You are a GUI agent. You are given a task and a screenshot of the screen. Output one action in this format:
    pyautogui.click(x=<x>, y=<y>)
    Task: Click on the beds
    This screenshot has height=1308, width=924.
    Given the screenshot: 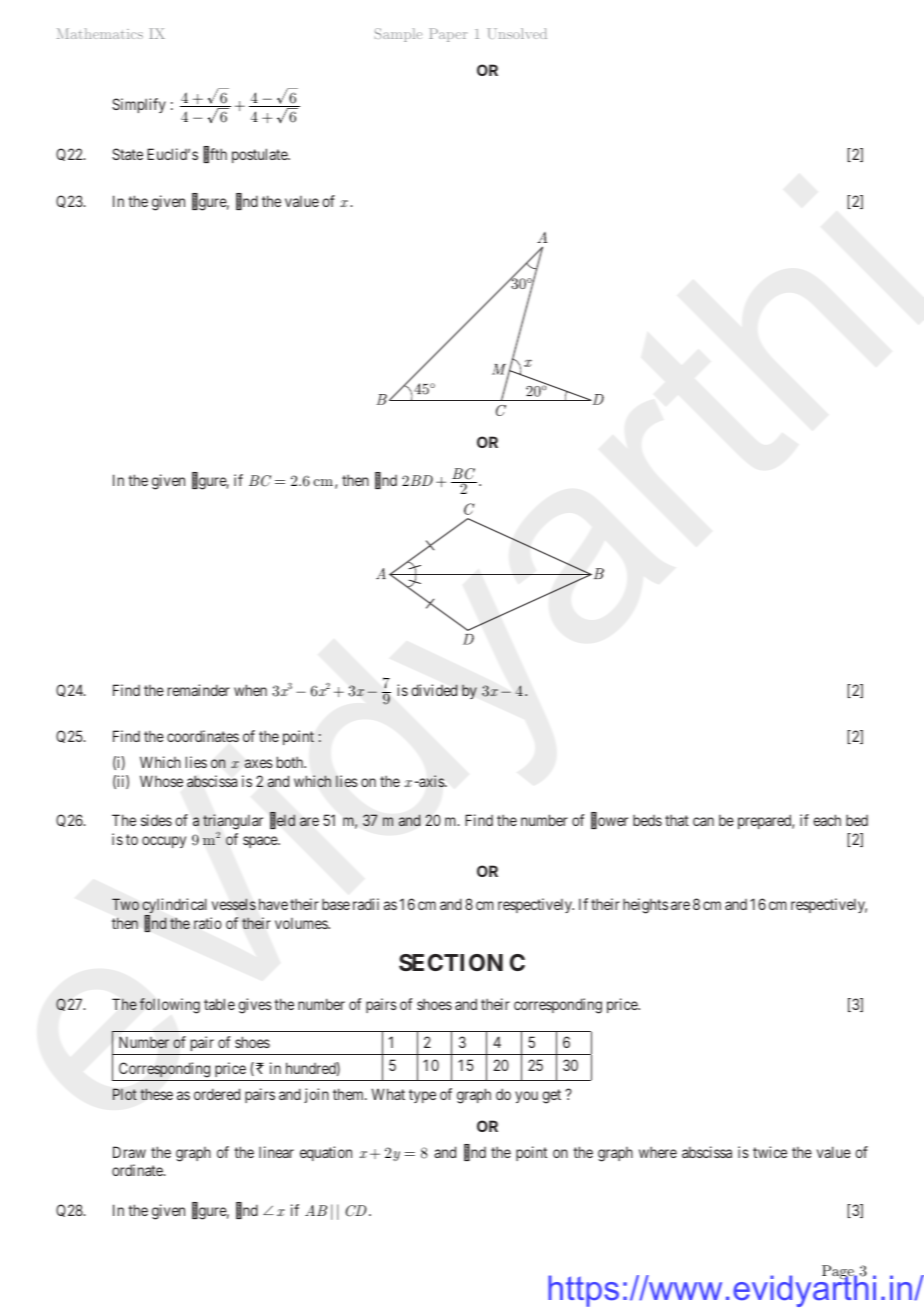 What is the action you would take?
    pyautogui.click(x=647, y=820)
